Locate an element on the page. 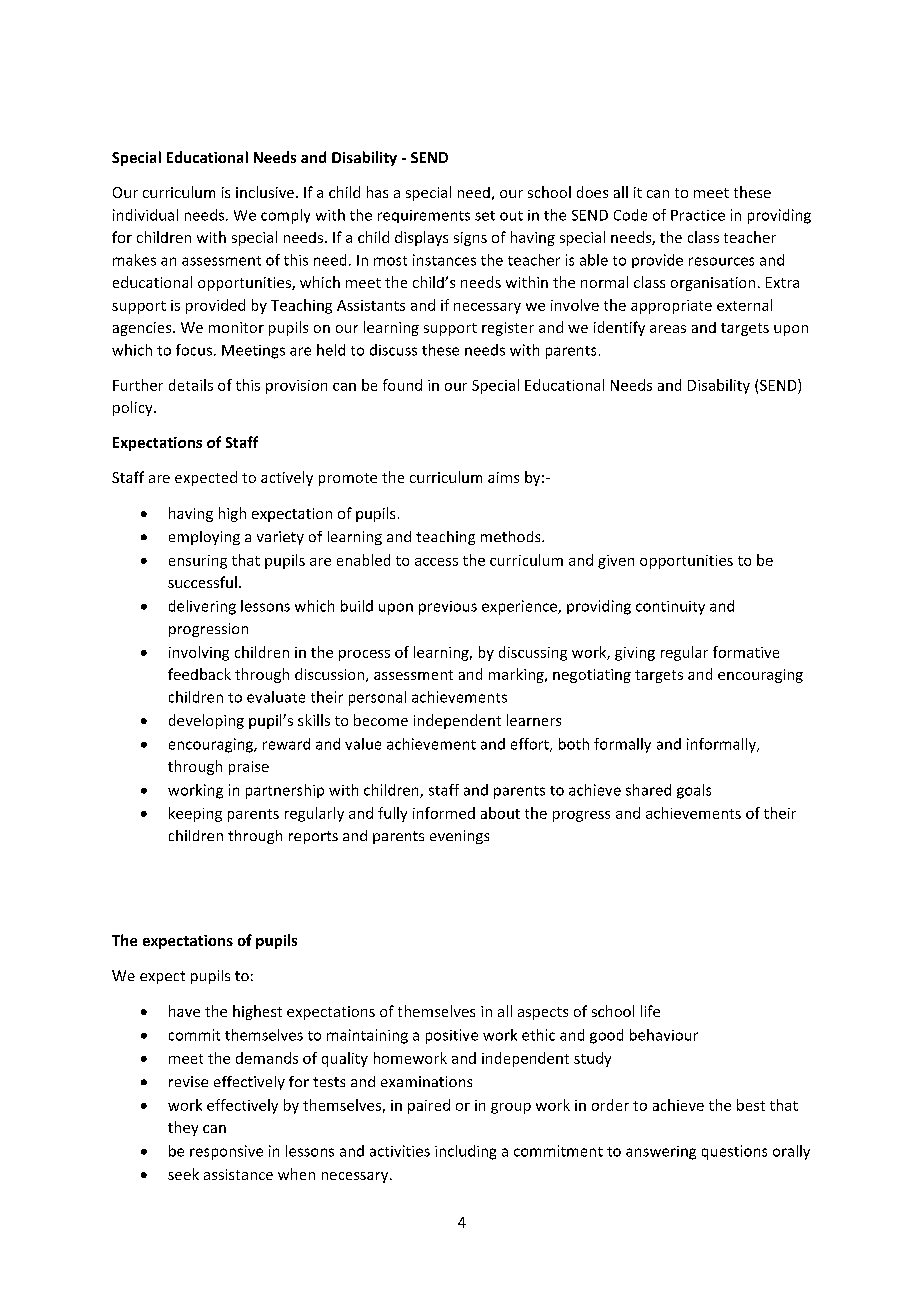 This image has width=924, height=1308. employing is located at coordinates (204, 538).
